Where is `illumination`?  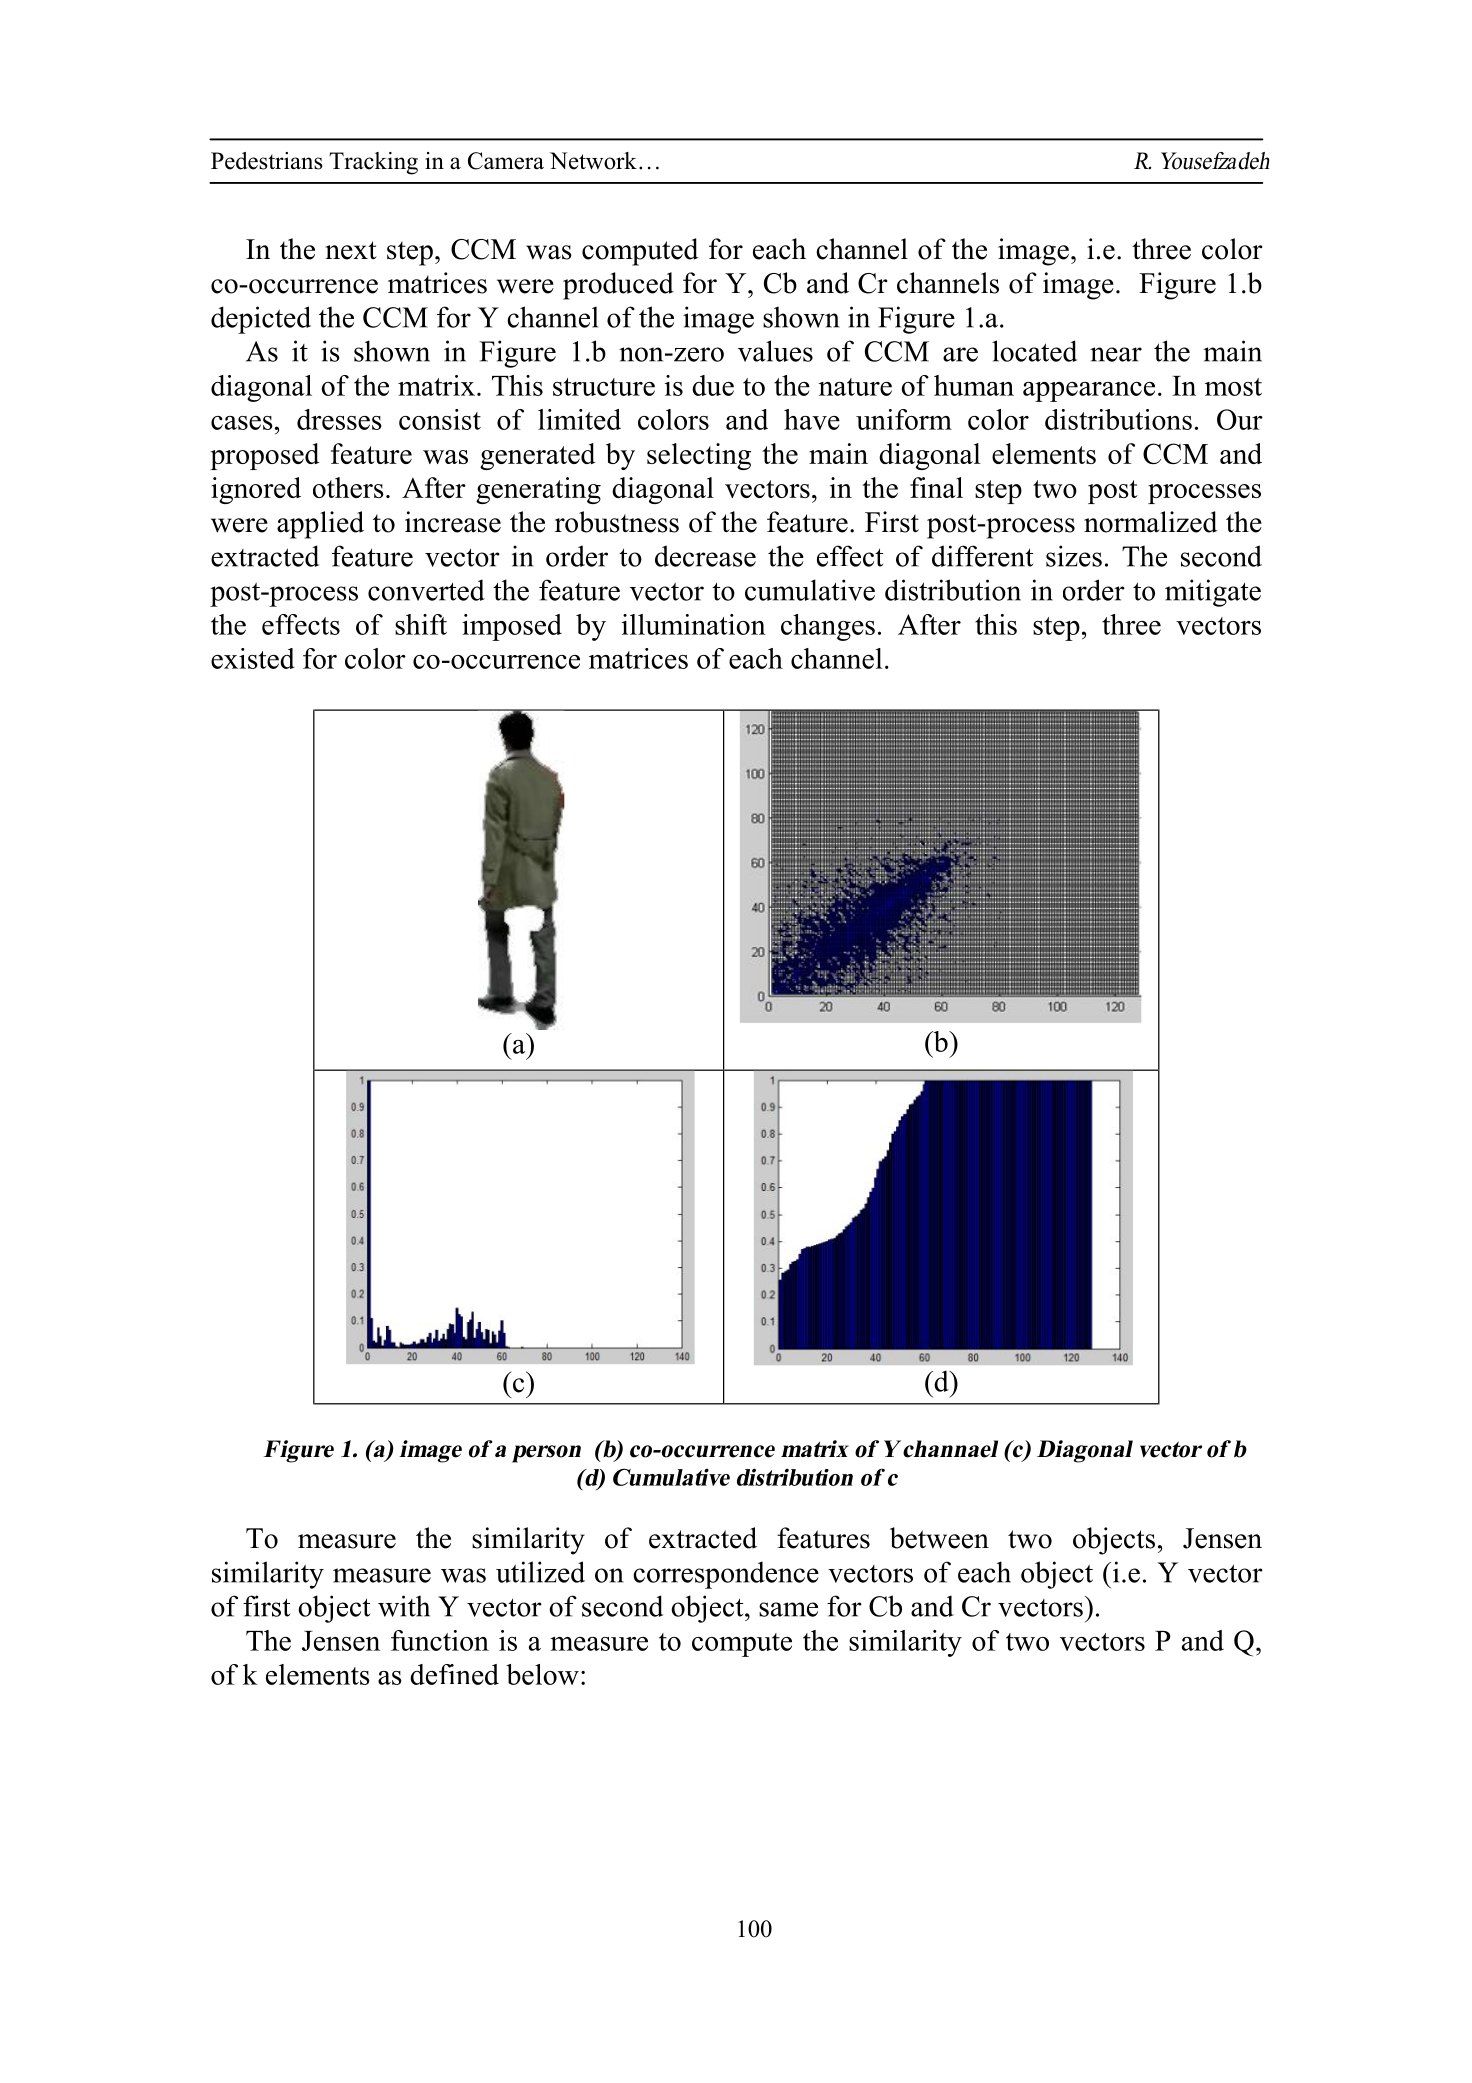 illumination is located at coordinates (694, 624).
